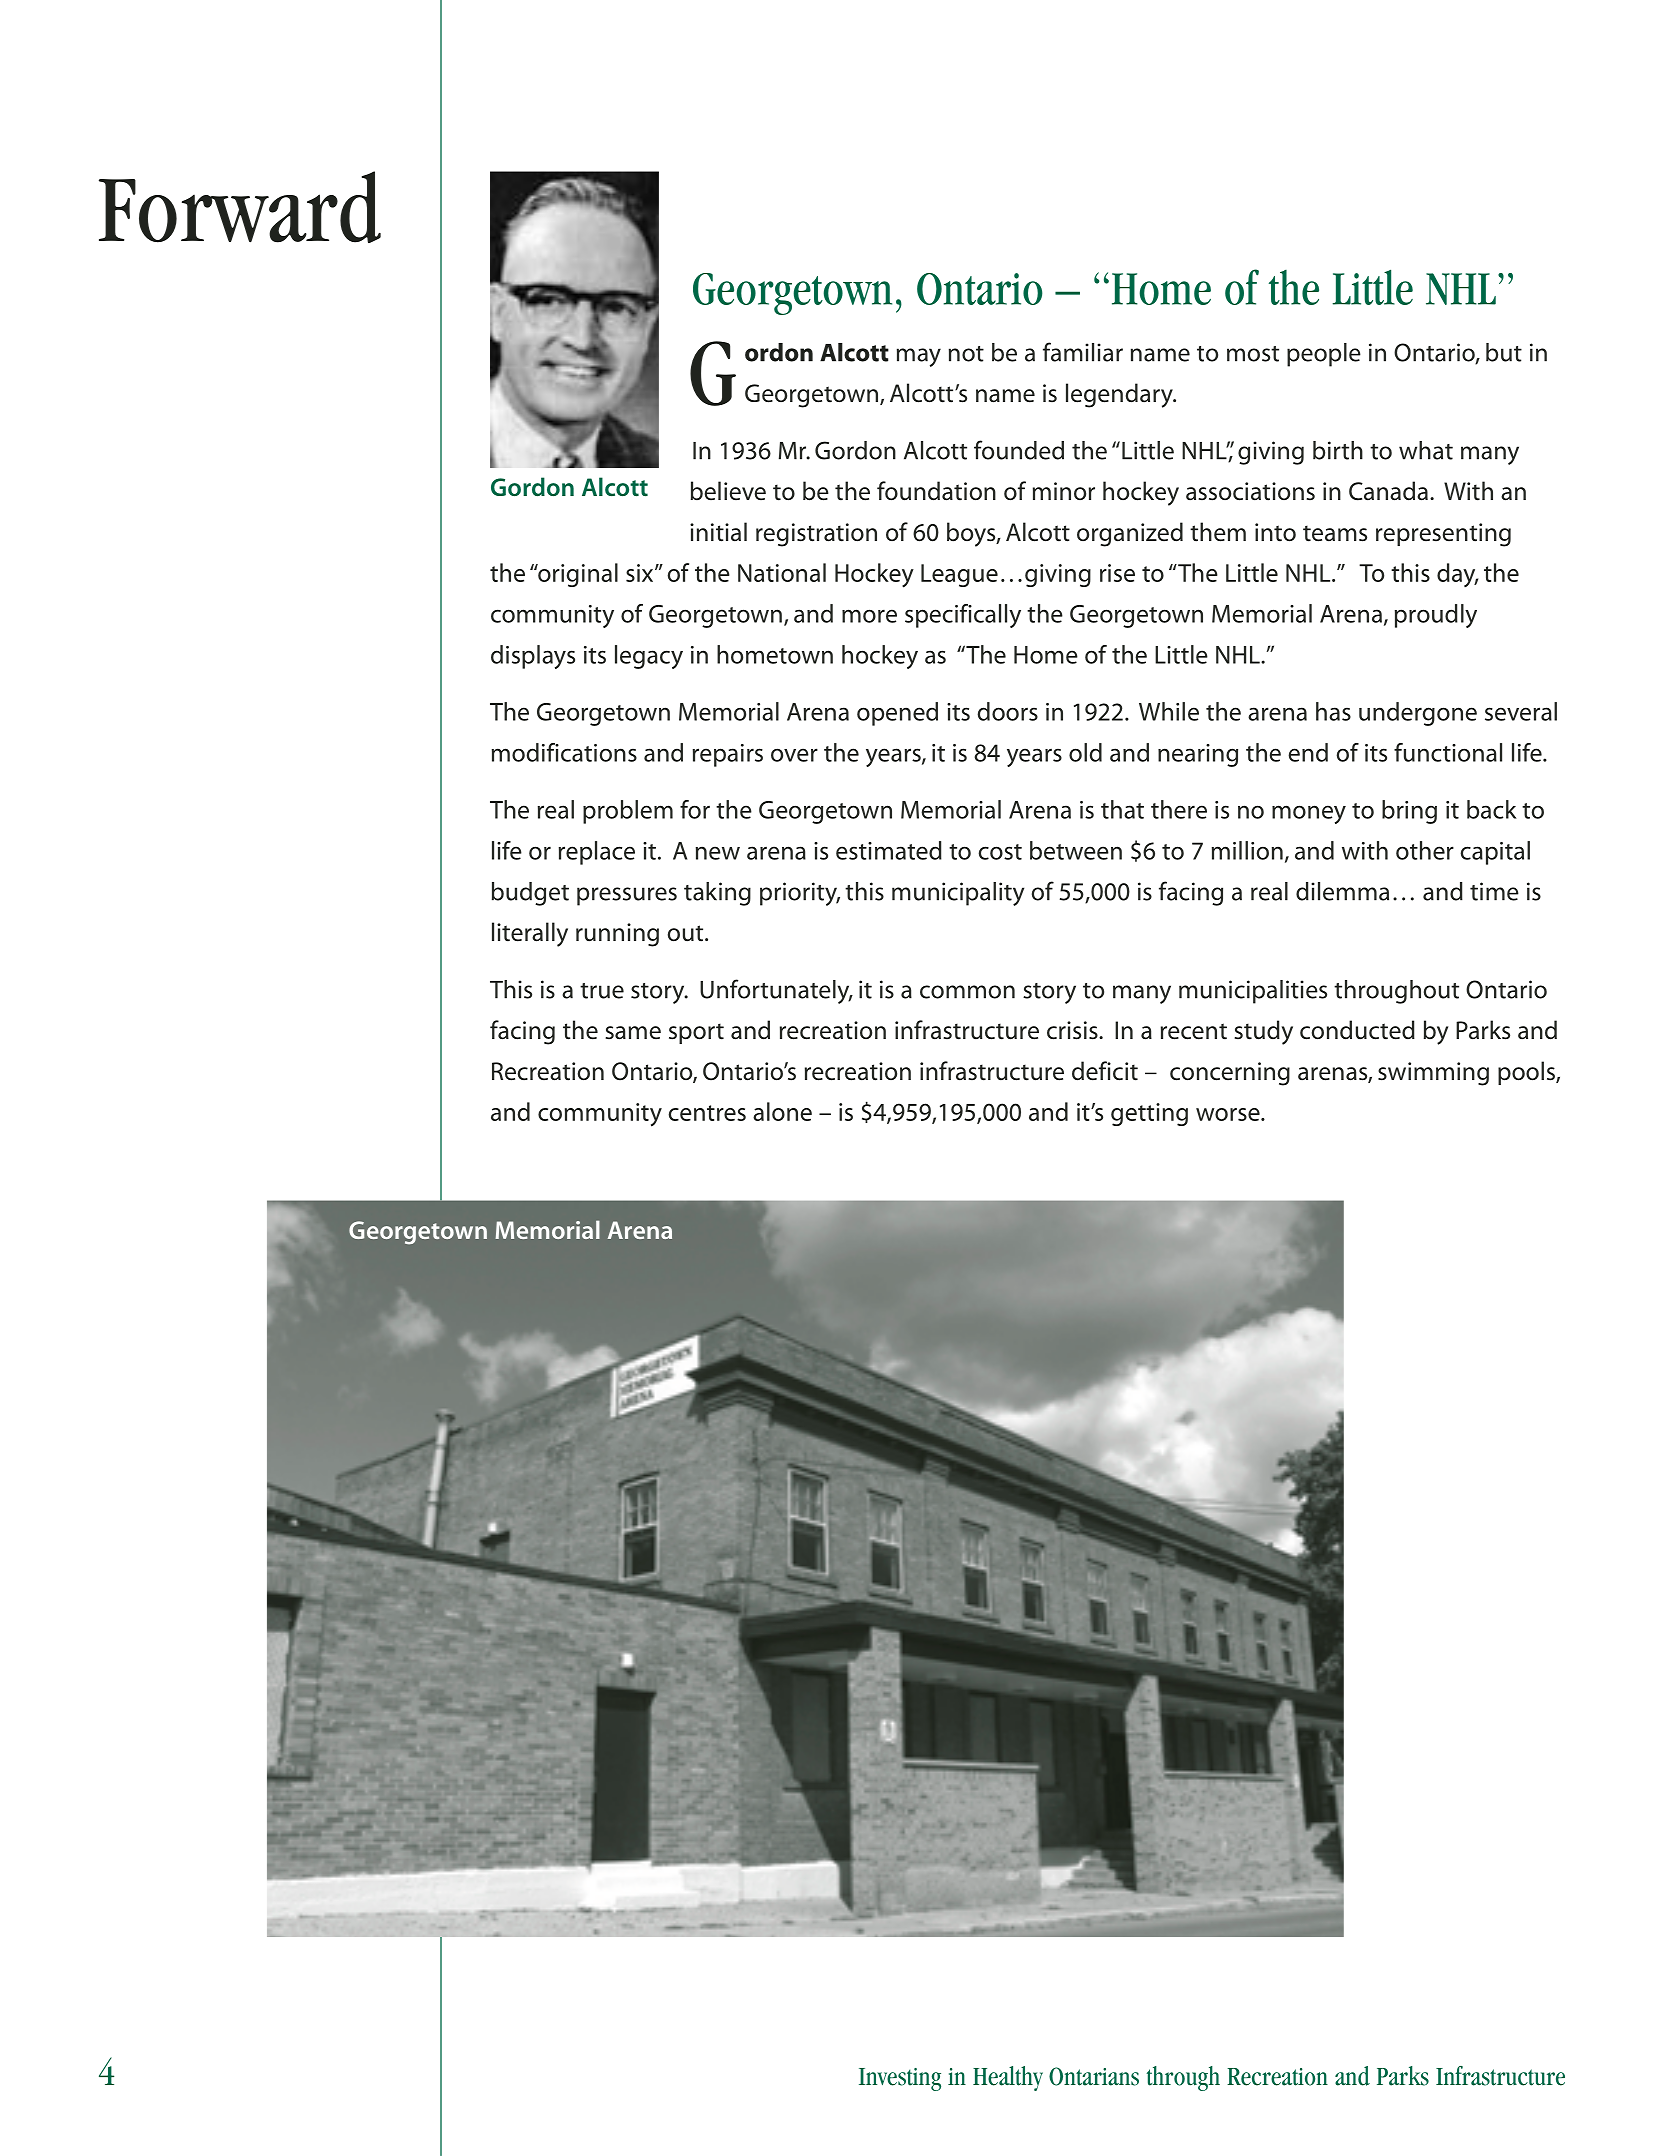  What do you see at coordinates (240, 207) in the screenshot?
I see `Forward` at bounding box center [240, 207].
